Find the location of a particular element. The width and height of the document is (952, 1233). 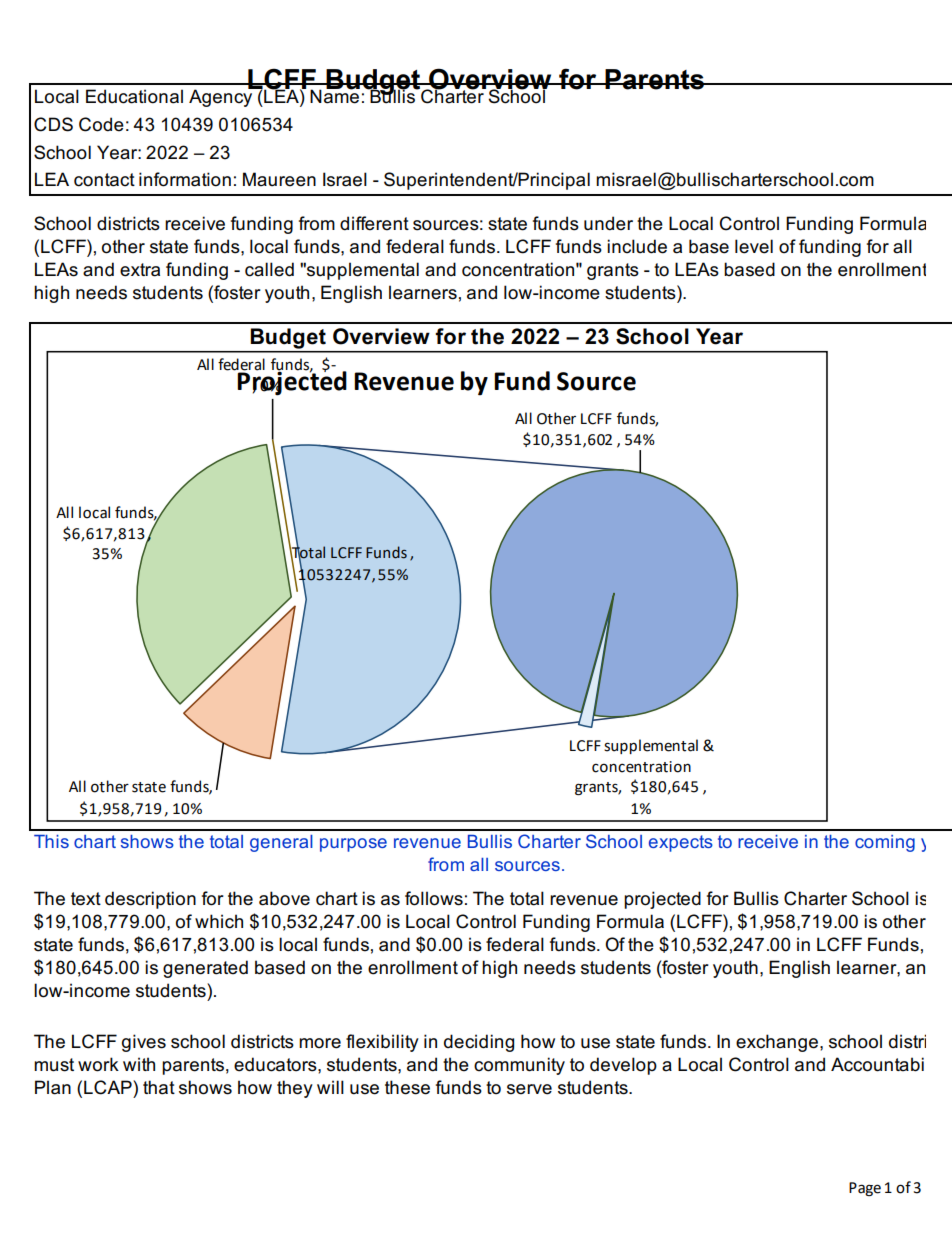

extra is located at coordinates (140, 270).
